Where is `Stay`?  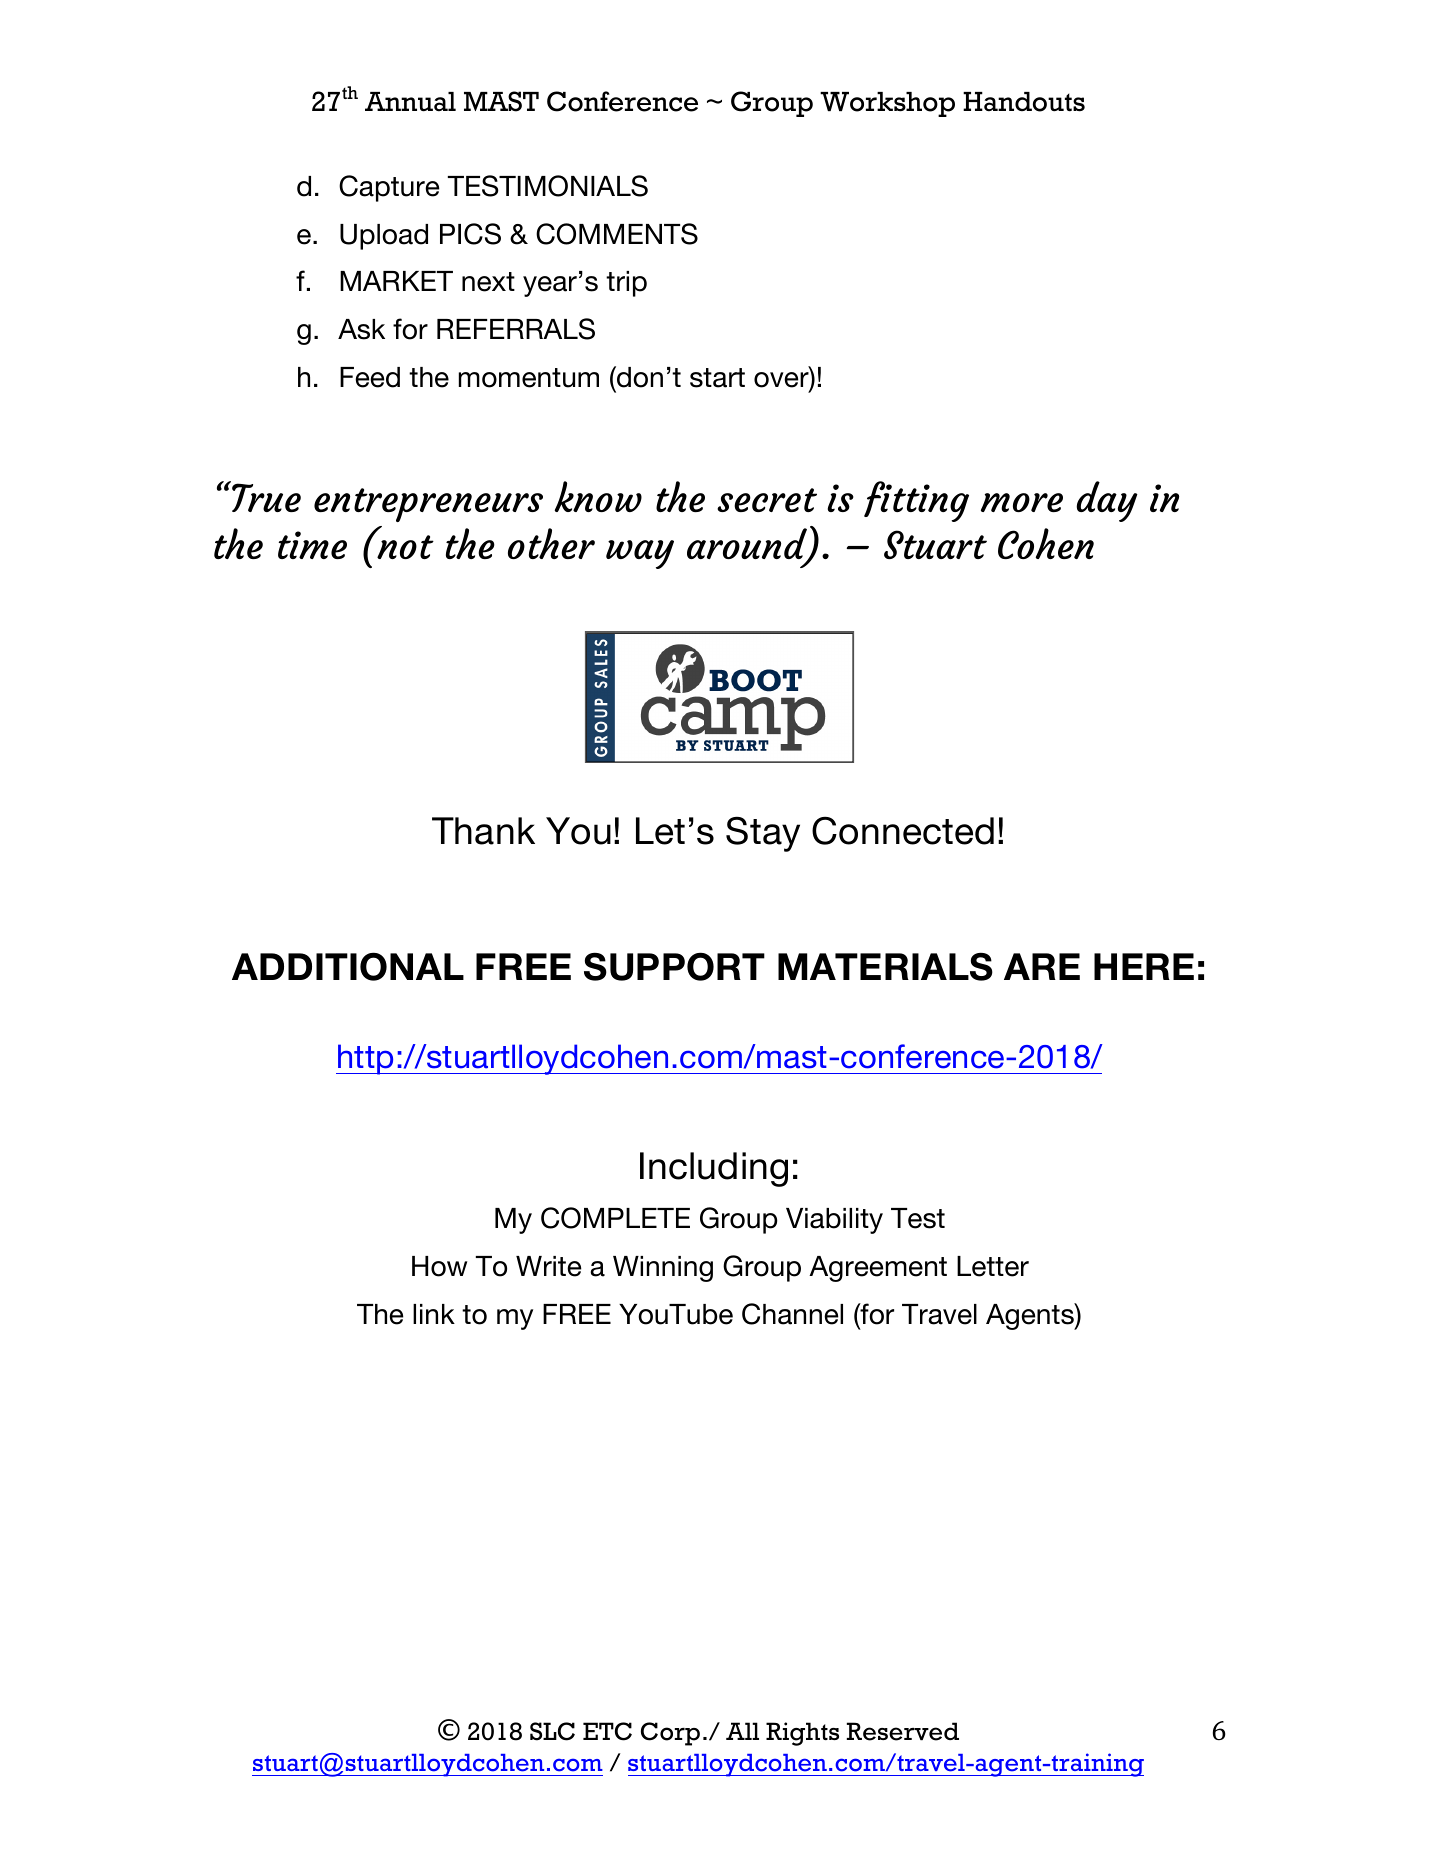
Stay is located at coordinates (763, 834).
